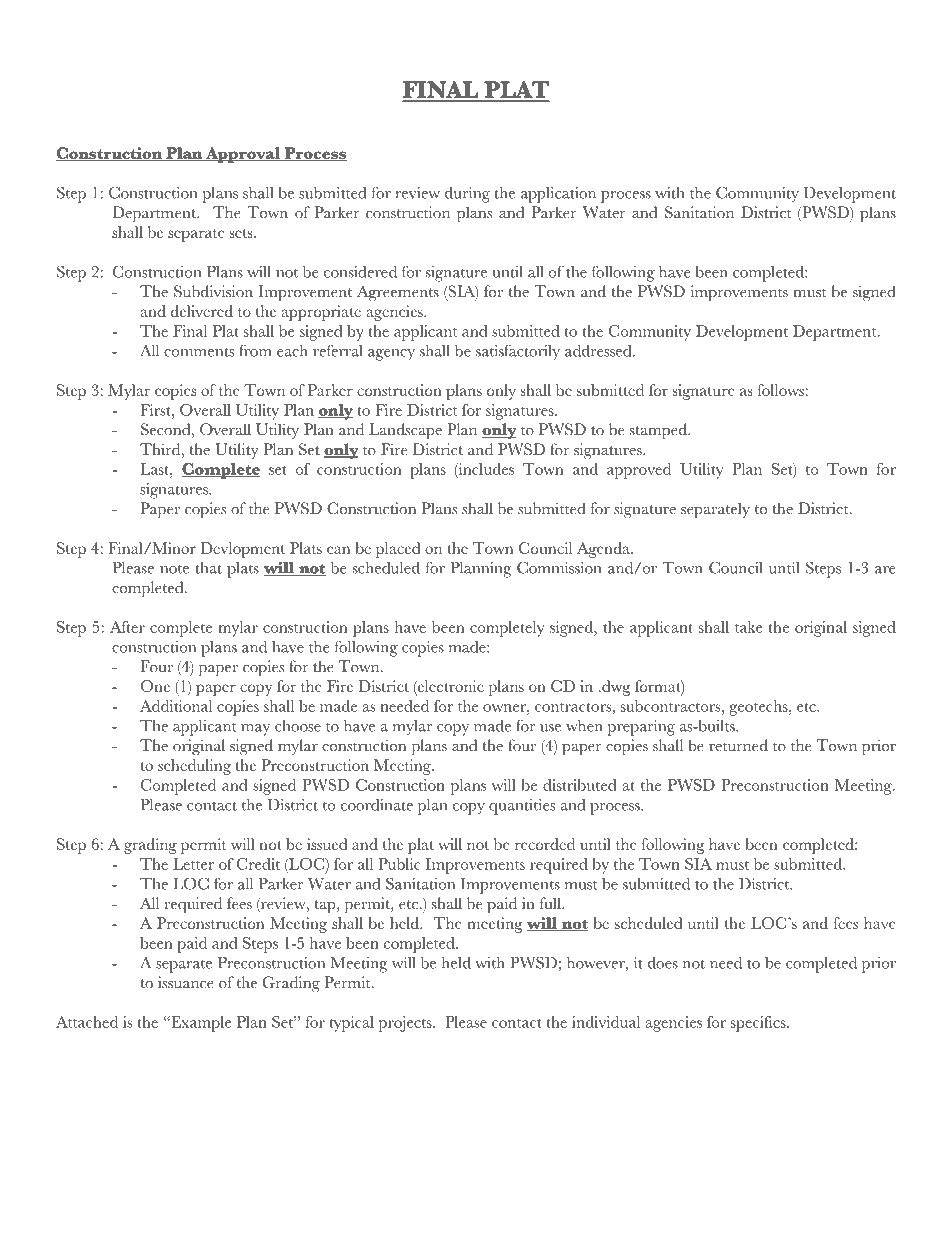 The image size is (952, 1233). I want to click on issuance, so click(186, 982).
